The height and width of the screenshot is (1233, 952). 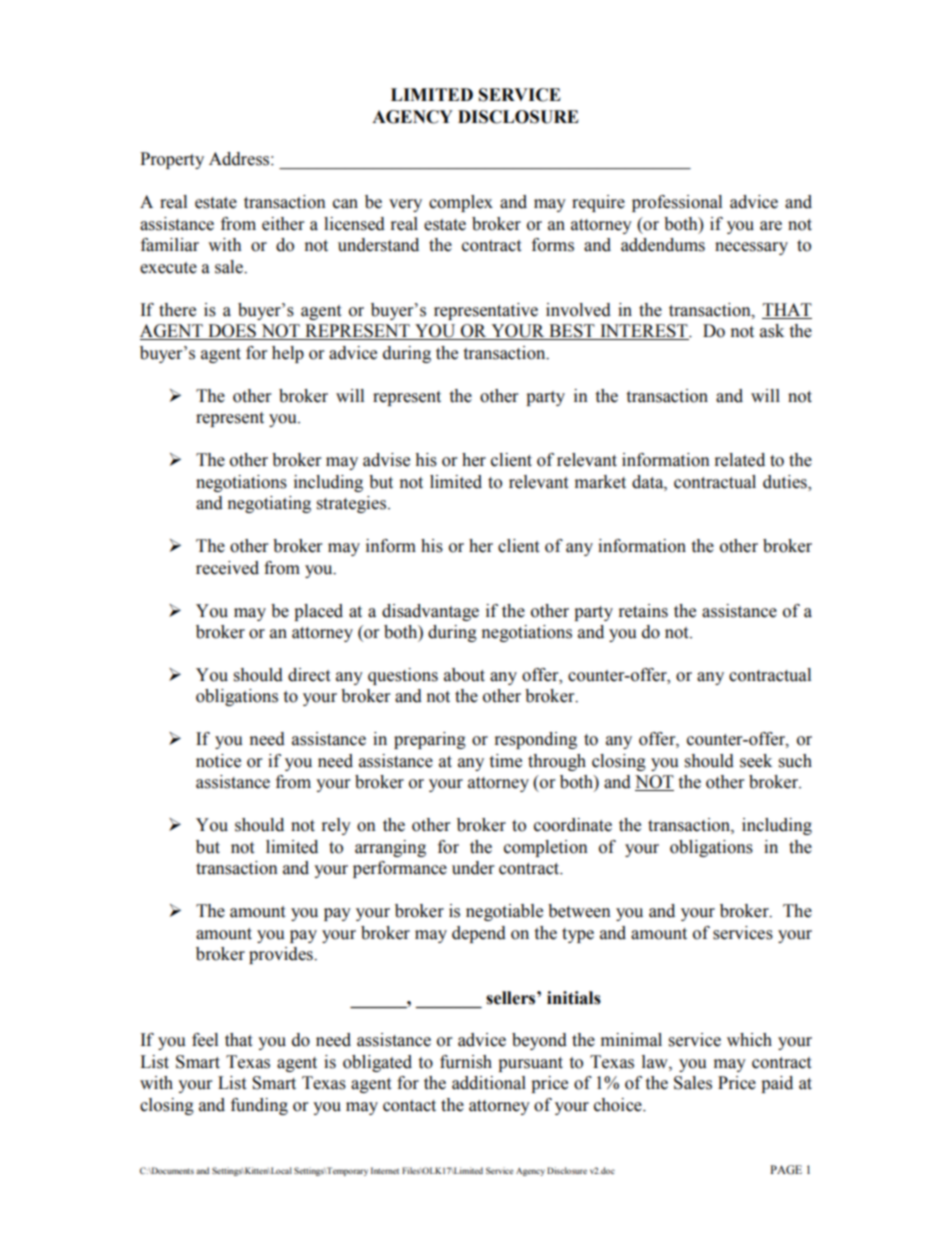 I want to click on advise, so click(x=386, y=460).
